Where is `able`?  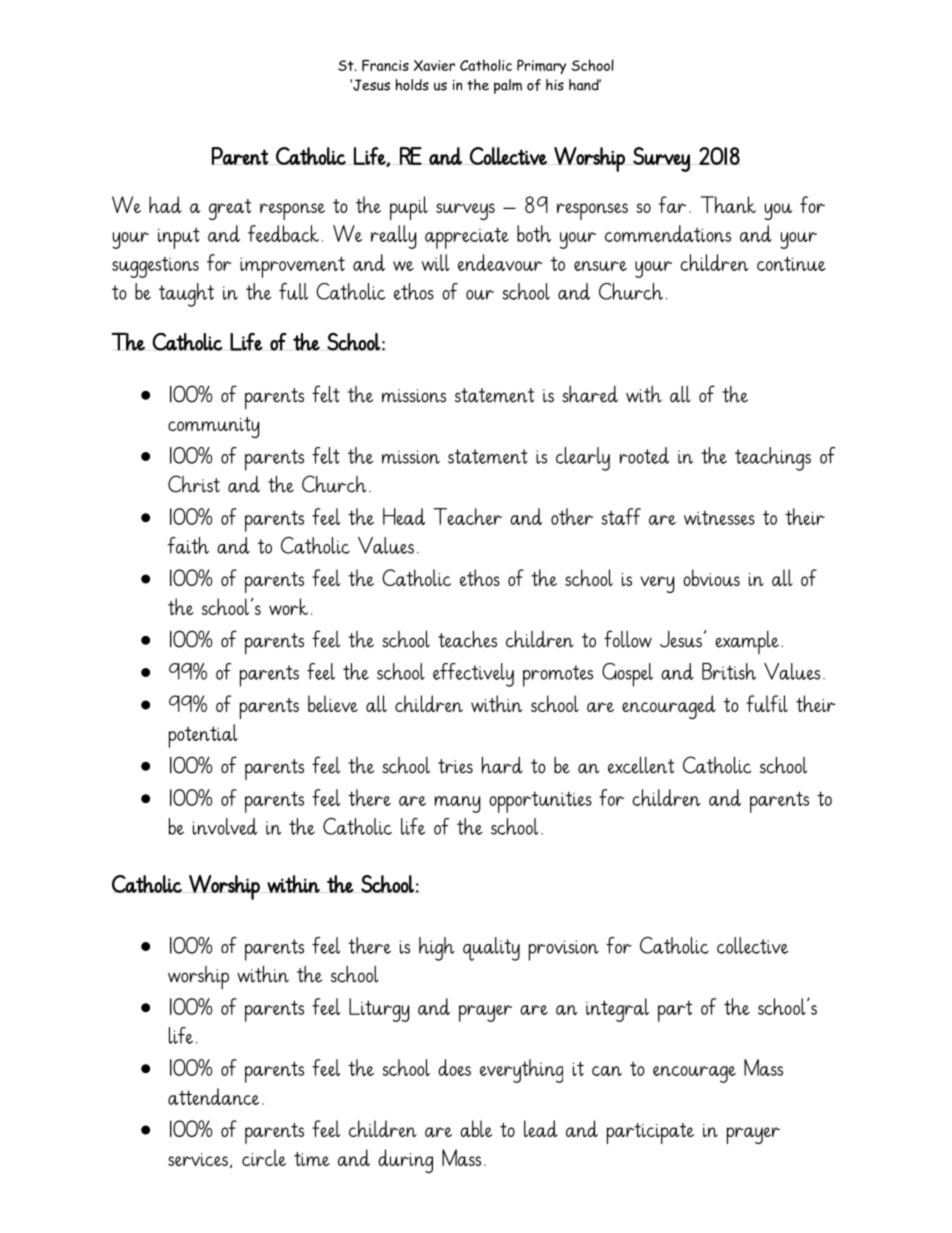 able is located at coordinates (476, 1128).
